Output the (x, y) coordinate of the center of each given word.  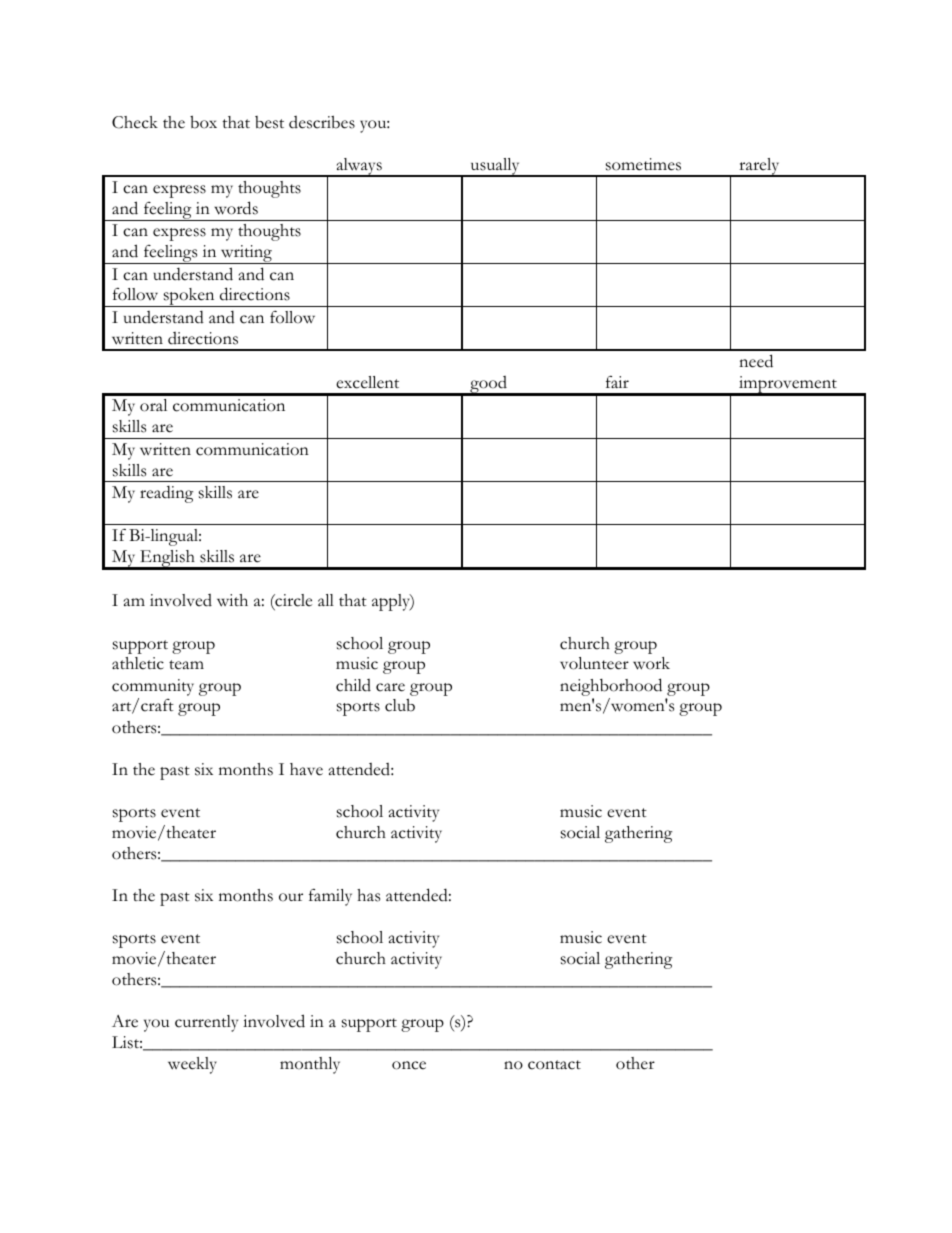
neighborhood (611, 687)
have (306, 769)
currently (206, 1023)
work (651, 663)
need (756, 361)
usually (495, 167)
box (203, 122)
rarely (759, 167)
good (488, 386)
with (232, 600)
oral (153, 405)
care (390, 687)
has (368, 895)
